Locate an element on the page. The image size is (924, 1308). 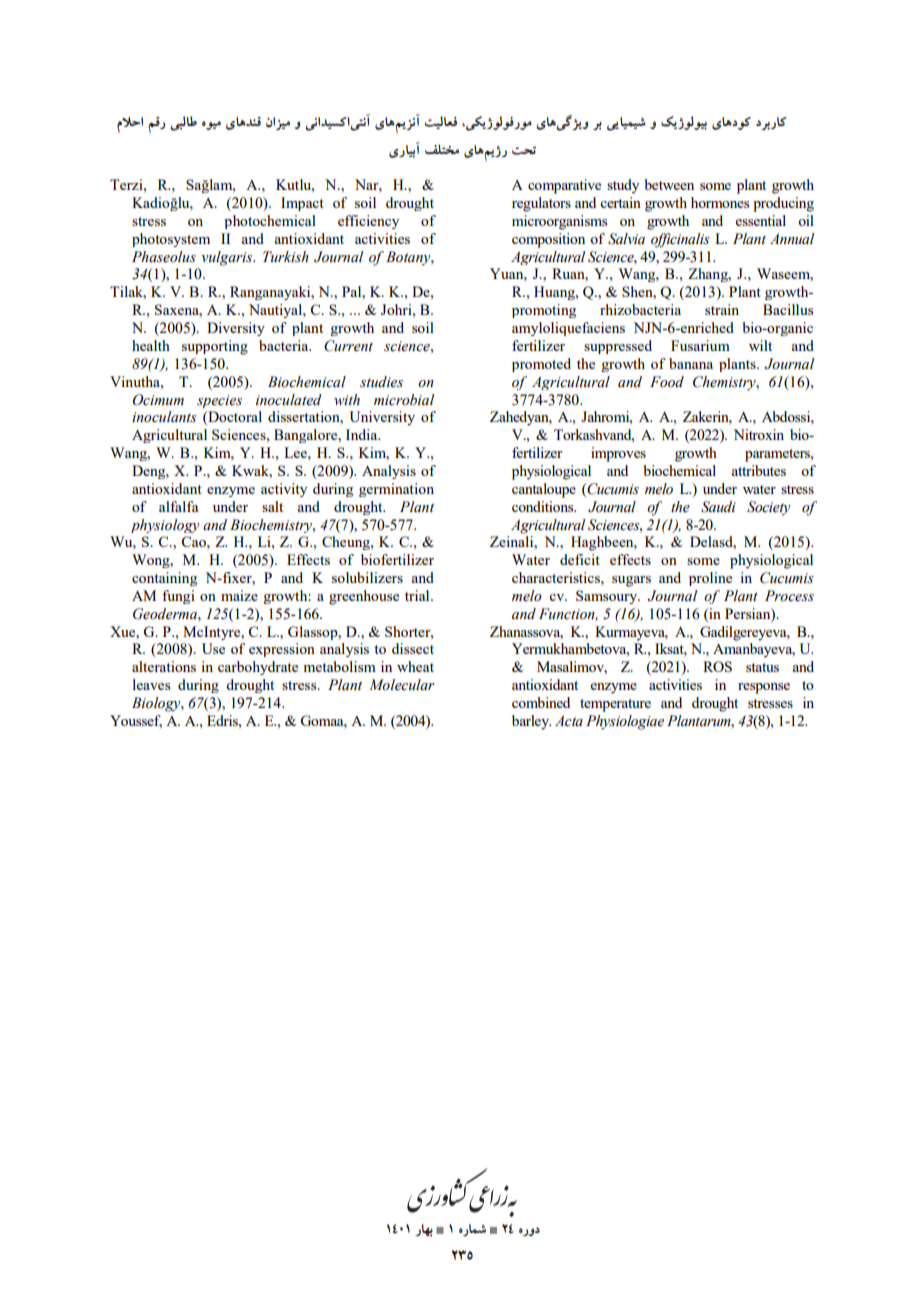
supporting is located at coordinates (215, 347).
